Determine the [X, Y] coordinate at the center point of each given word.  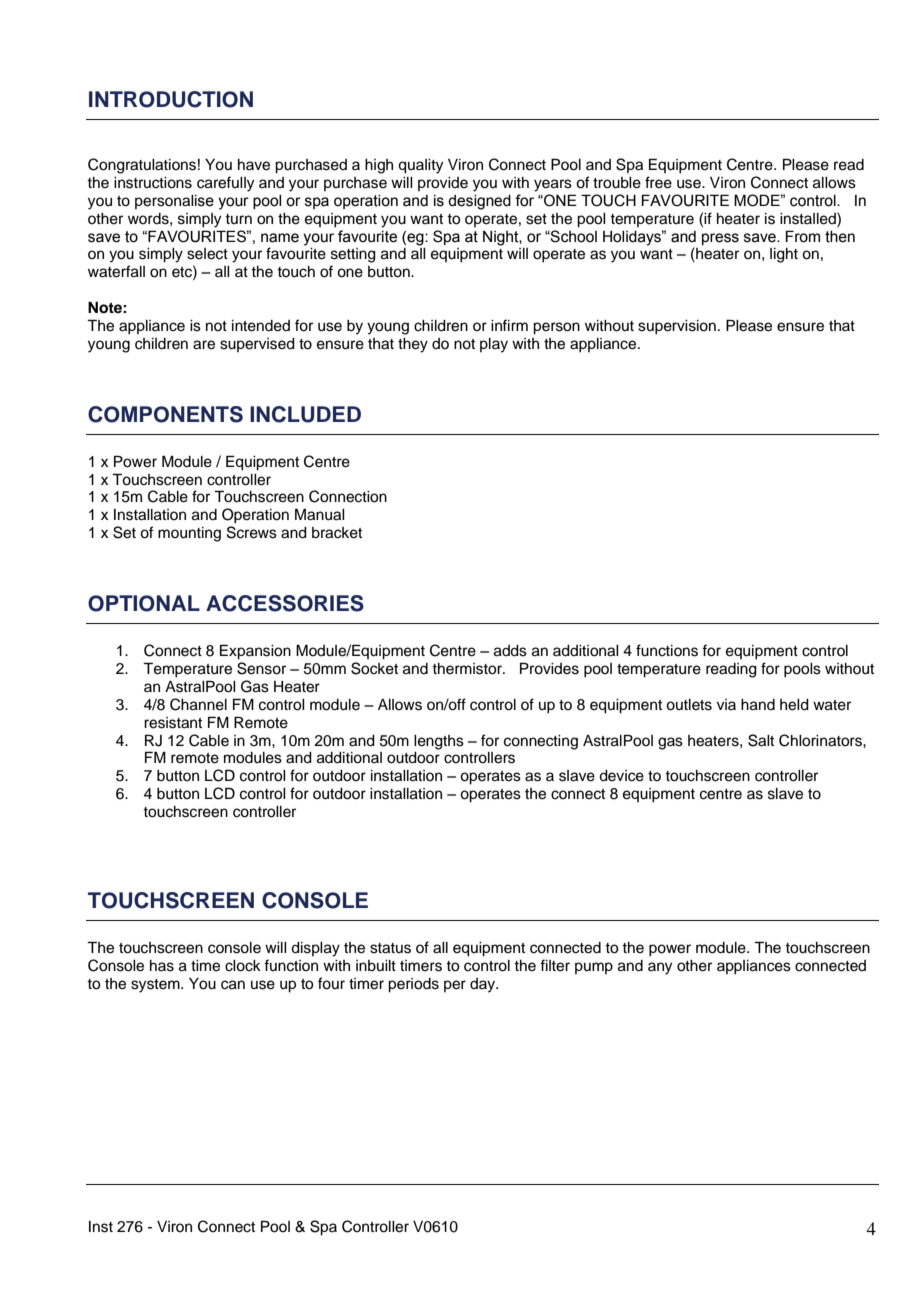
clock [243, 966]
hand [758, 705]
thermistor [468, 669]
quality [420, 166]
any [660, 968]
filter [555, 965]
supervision [677, 327]
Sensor [261, 668]
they [413, 345]
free [658, 182]
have [254, 165]
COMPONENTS [165, 414]
